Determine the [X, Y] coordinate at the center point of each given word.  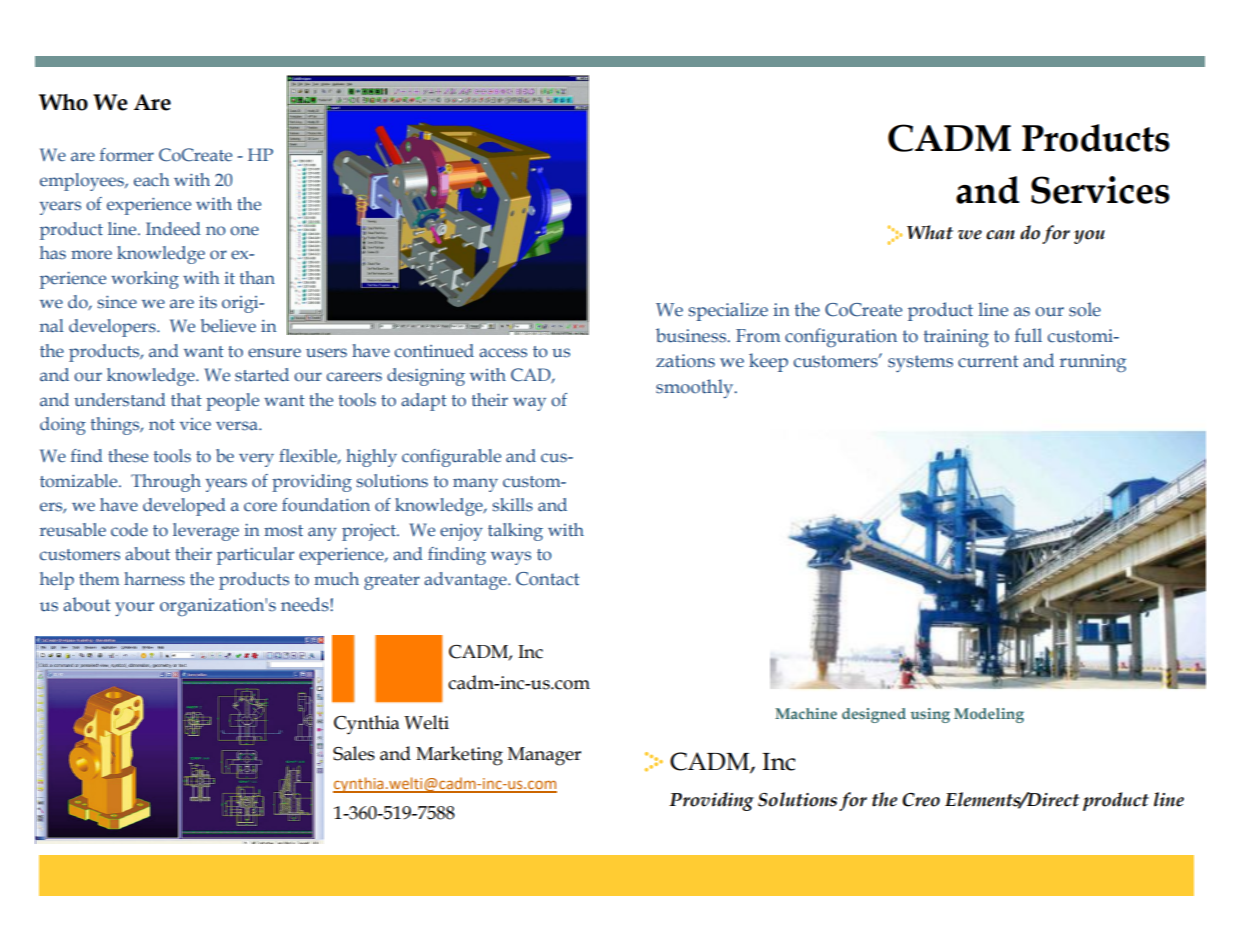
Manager [544, 756]
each [152, 180]
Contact [547, 579]
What [930, 232]
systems [920, 363]
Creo [921, 800]
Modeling [989, 715]
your [134, 609]
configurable [451, 458]
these [128, 456]
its [208, 302]
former [127, 155]
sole [1085, 309]
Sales [354, 753]
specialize [728, 311]
